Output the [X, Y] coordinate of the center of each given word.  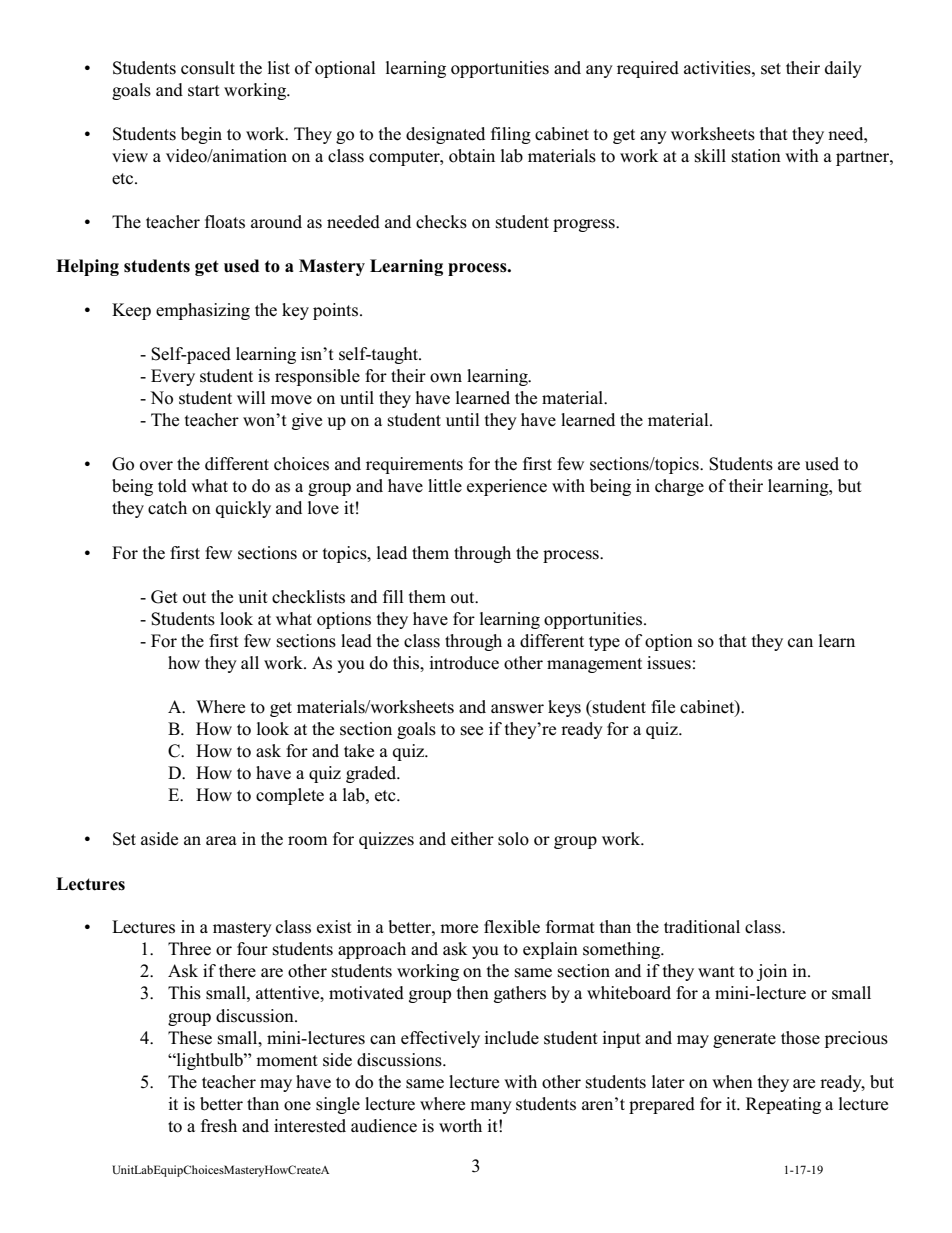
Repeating [783, 1105]
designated [445, 135]
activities [718, 68]
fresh [219, 1126]
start [204, 91]
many [491, 1107]
